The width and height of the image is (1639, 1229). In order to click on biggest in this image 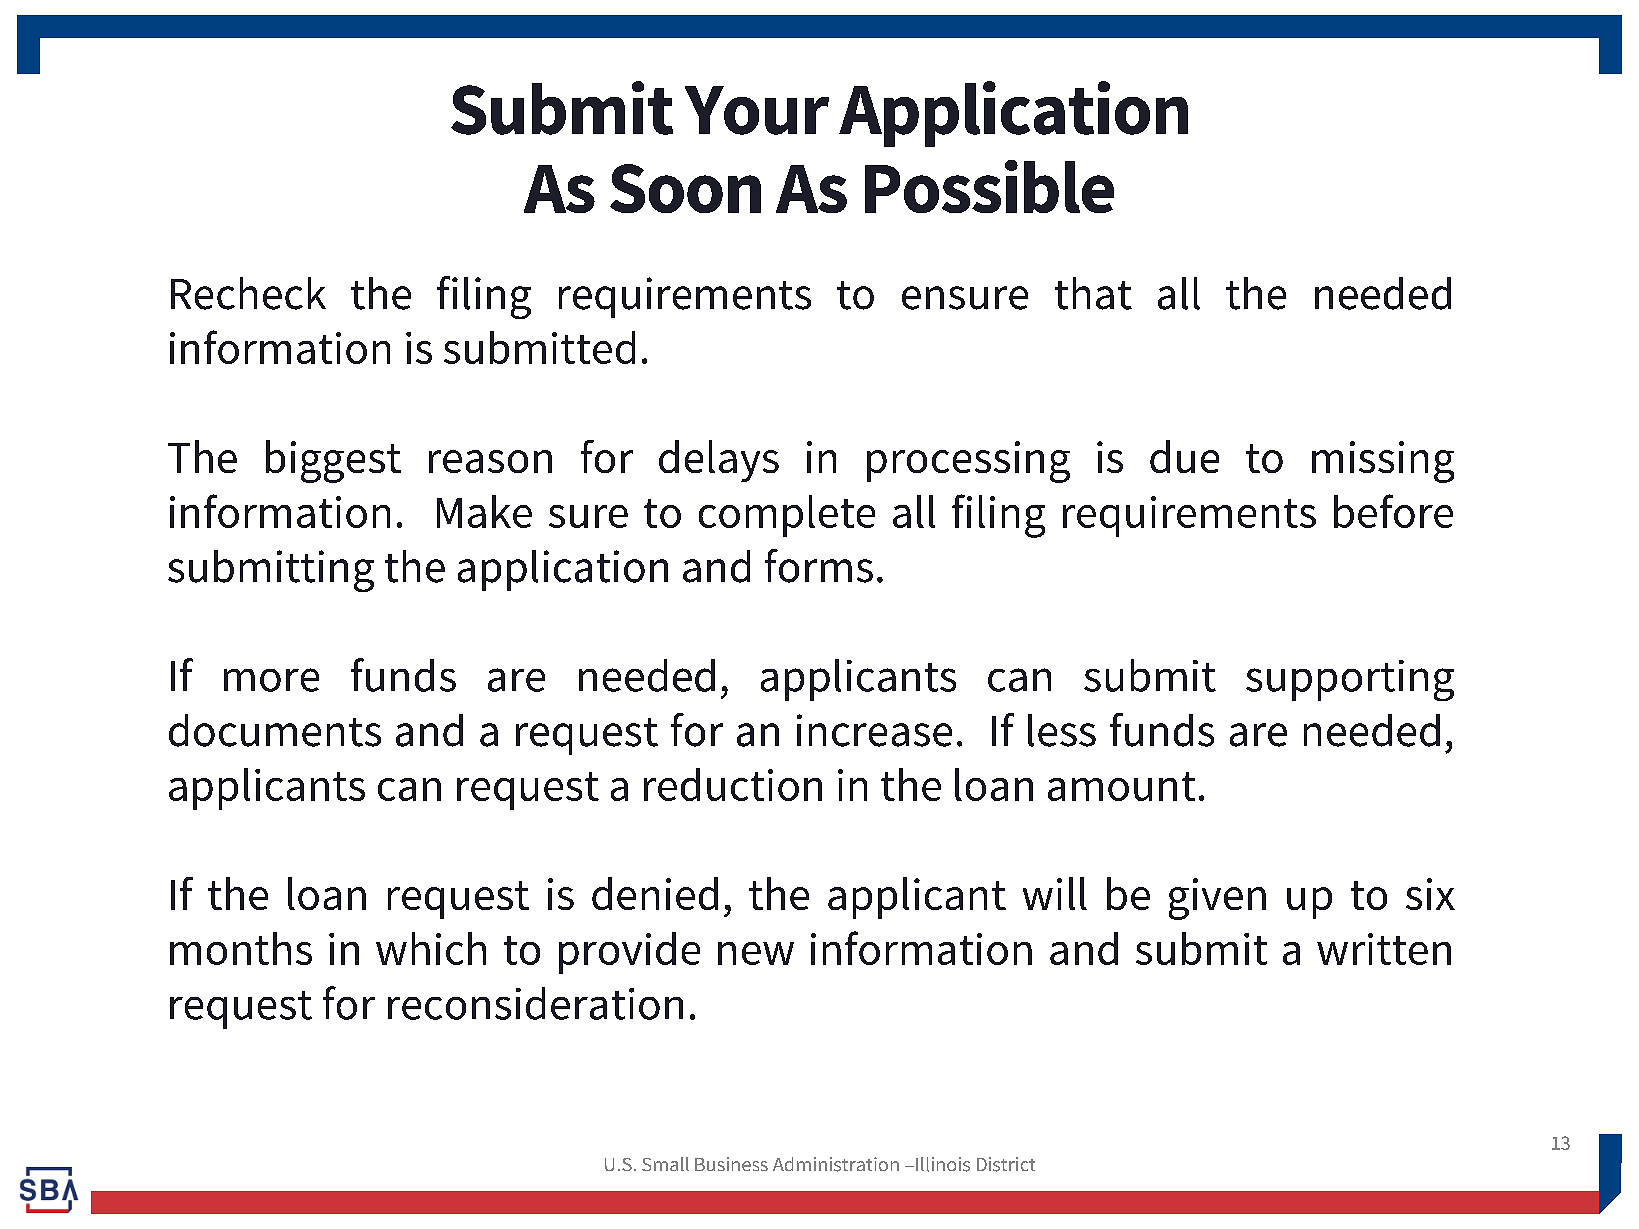, I will do `click(333, 461)`.
